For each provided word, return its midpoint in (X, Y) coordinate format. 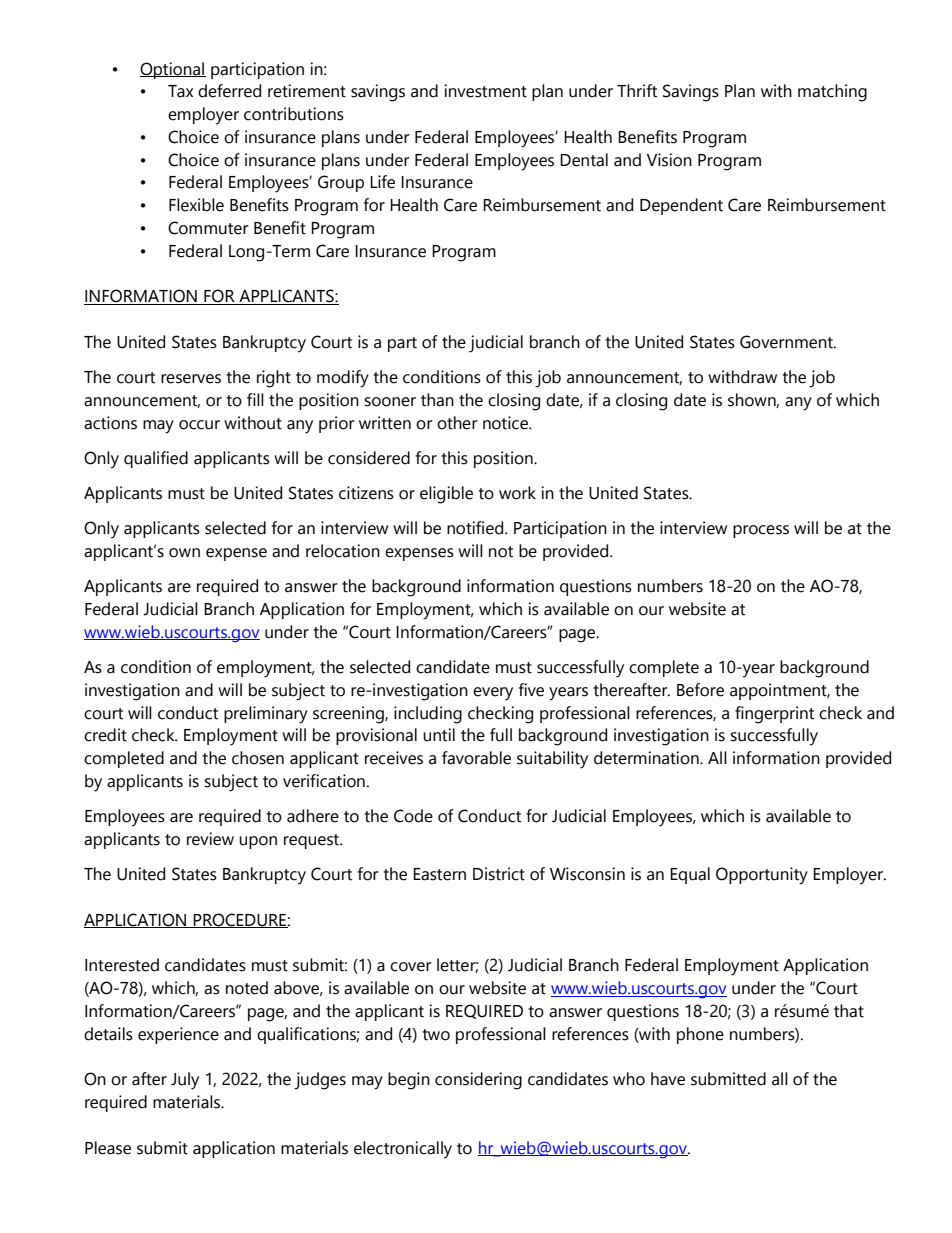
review (210, 839)
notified (476, 528)
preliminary (266, 715)
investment (485, 91)
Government (787, 342)
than (437, 400)
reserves (191, 379)
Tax (180, 91)
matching (832, 93)
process (761, 531)
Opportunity (762, 876)
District (499, 874)
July (185, 1081)
